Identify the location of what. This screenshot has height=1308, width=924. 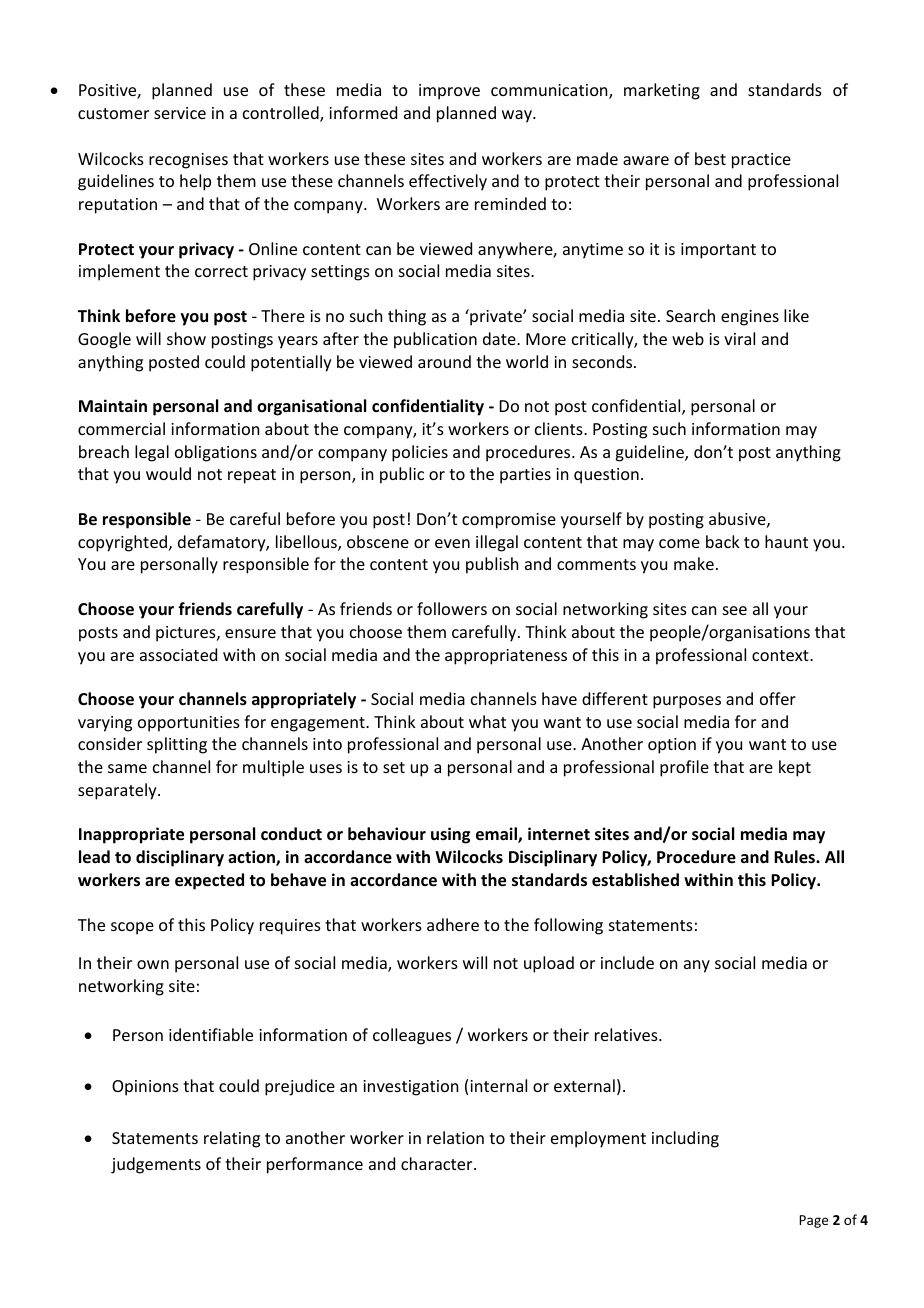
(487, 721).
